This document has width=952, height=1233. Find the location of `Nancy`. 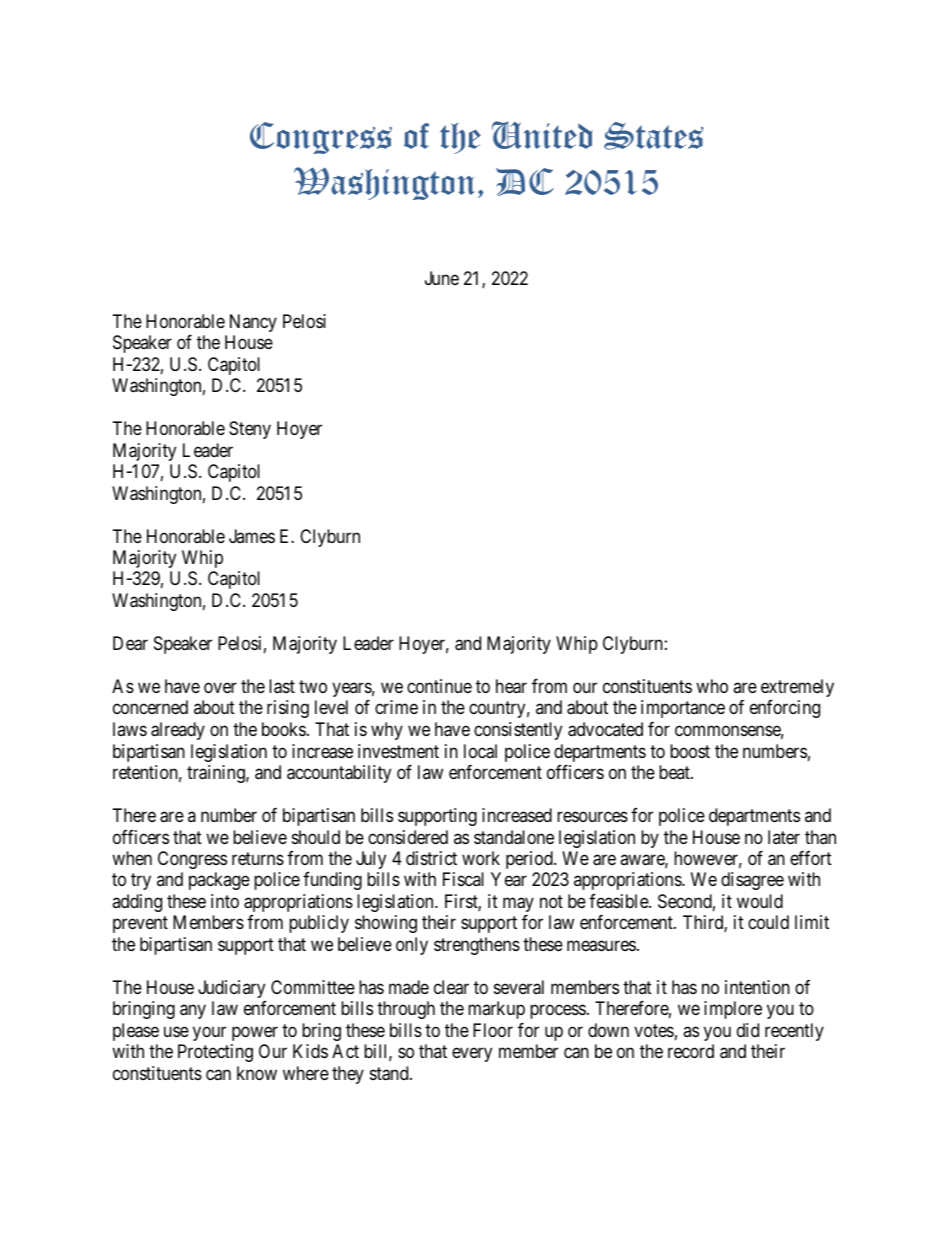

Nancy is located at coordinates (253, 323).
